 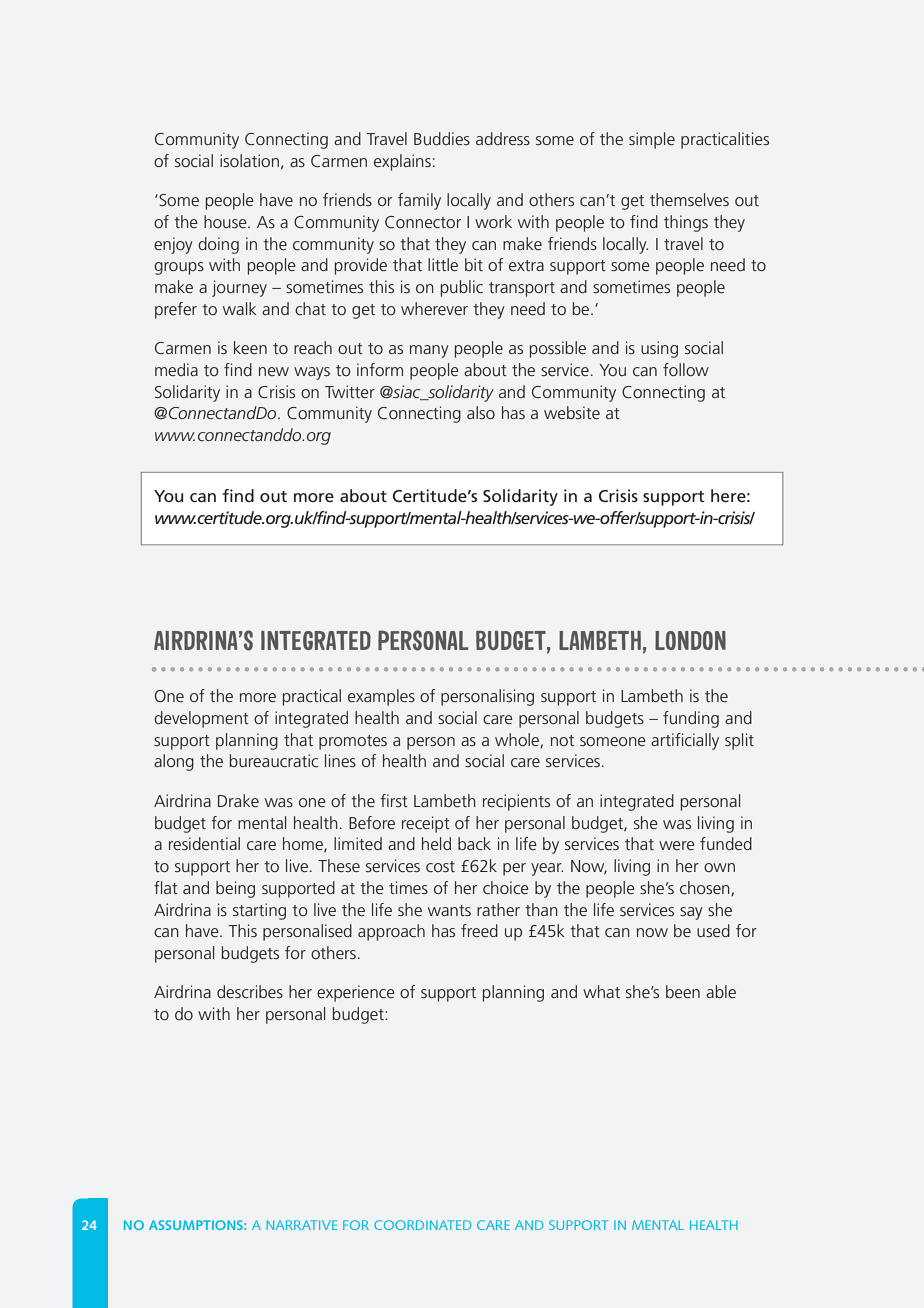 What do you see at coordinates (691, 913) in the screenshot?
I see `say` at bounding box center [691, 913].
